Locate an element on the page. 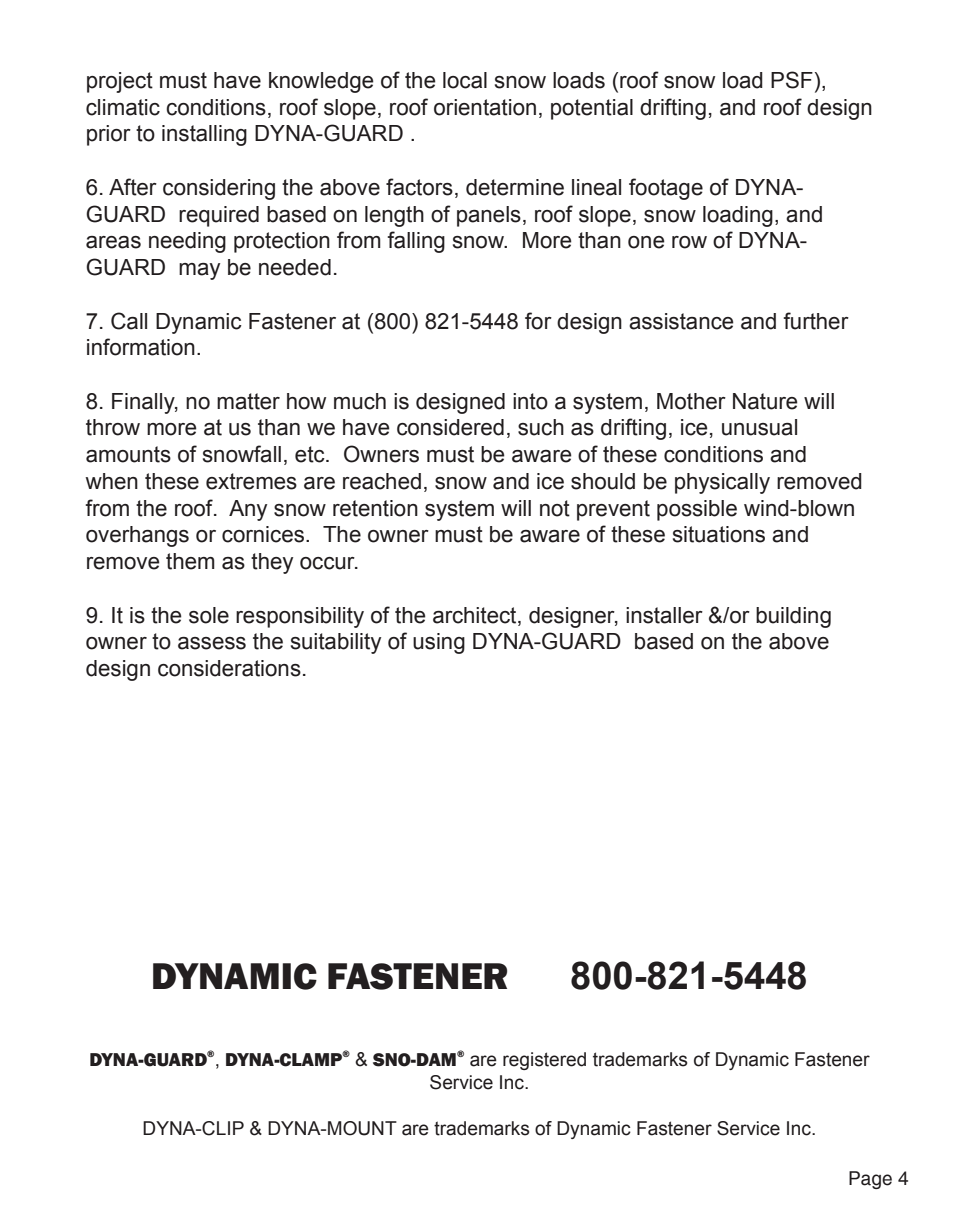 This page has width=959, height=1232. footage is located at coordinates (666, 189).
